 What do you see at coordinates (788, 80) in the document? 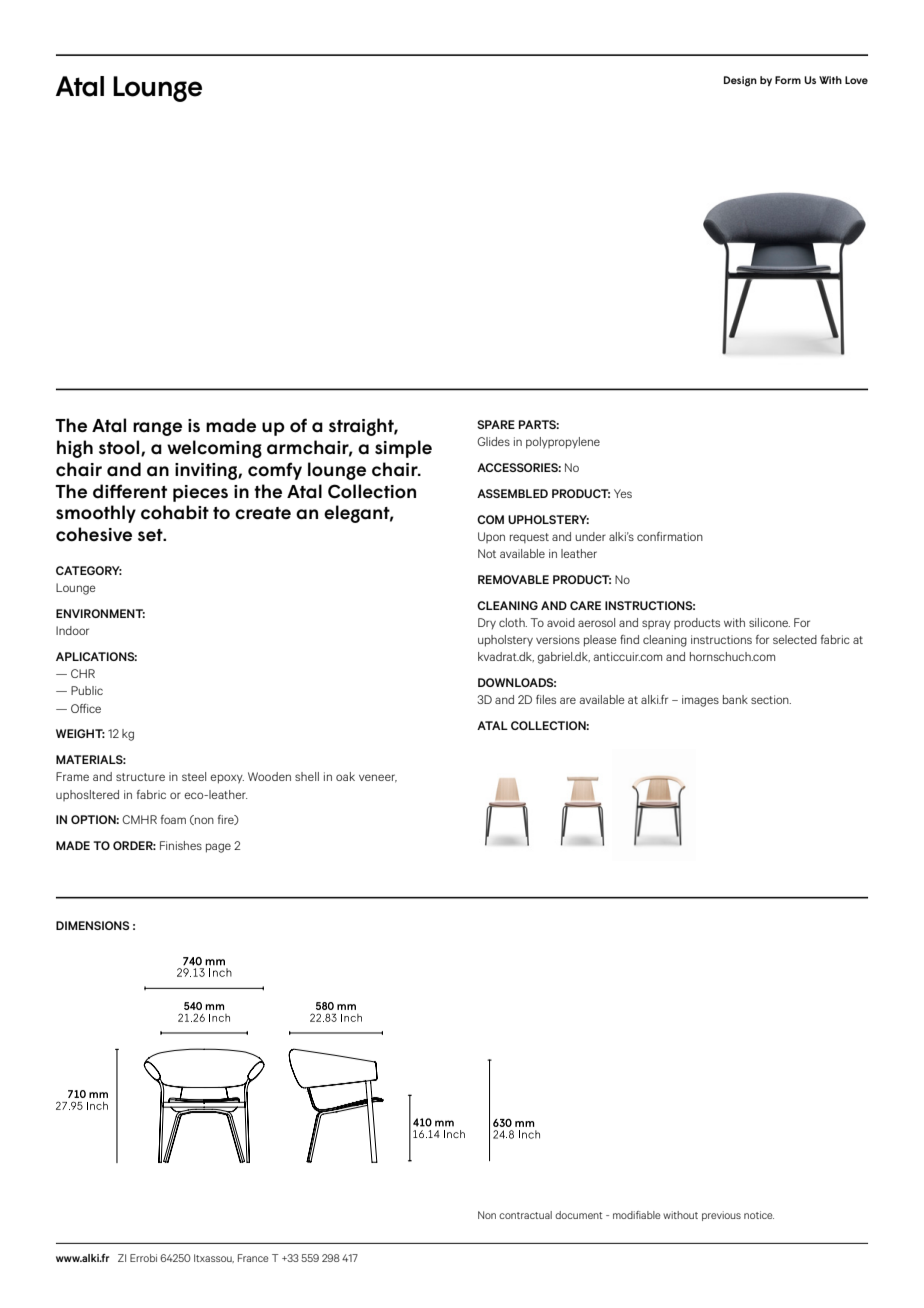
I see `Form` at bounding box center [788, 80].
